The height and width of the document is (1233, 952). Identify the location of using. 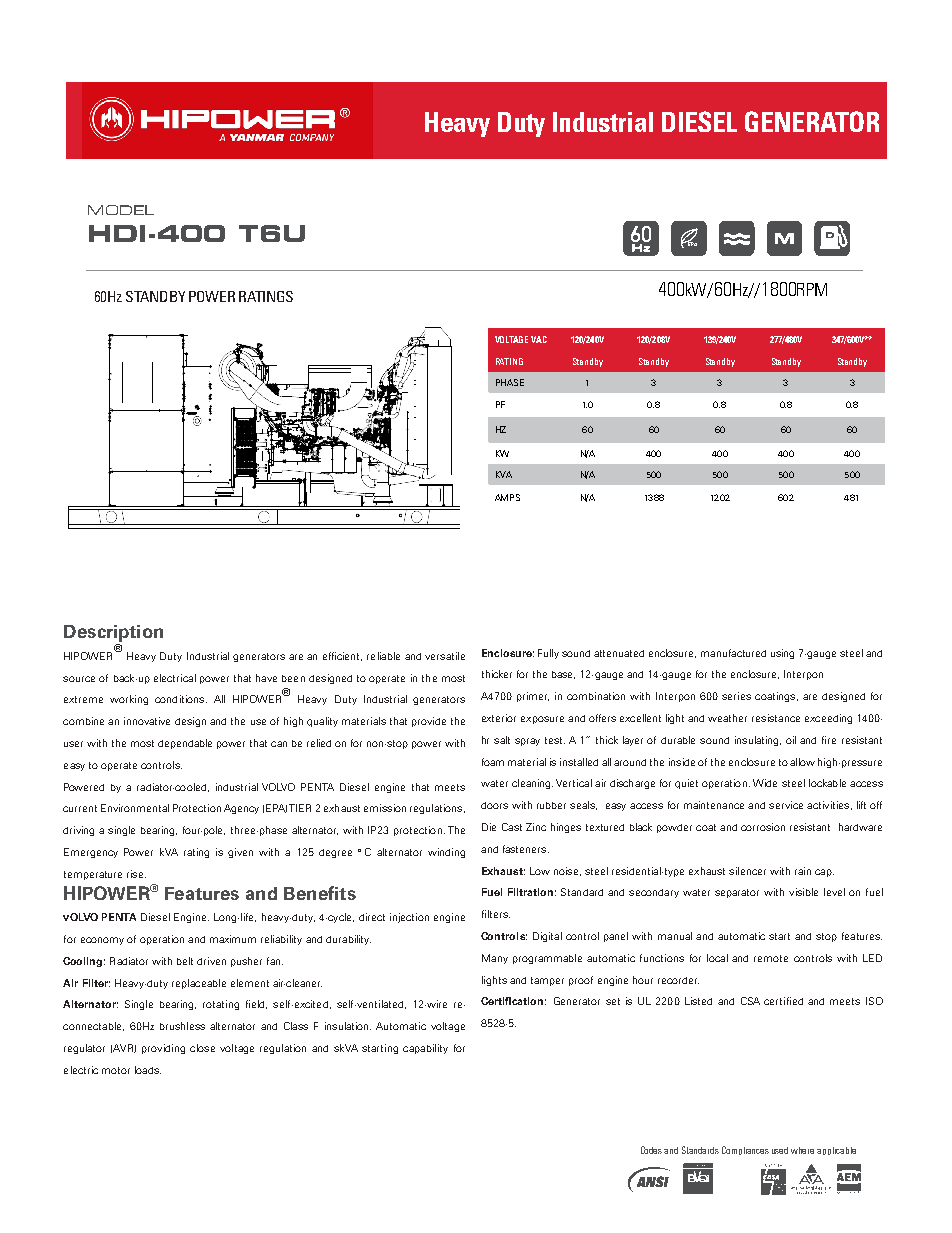
(782, 654).
